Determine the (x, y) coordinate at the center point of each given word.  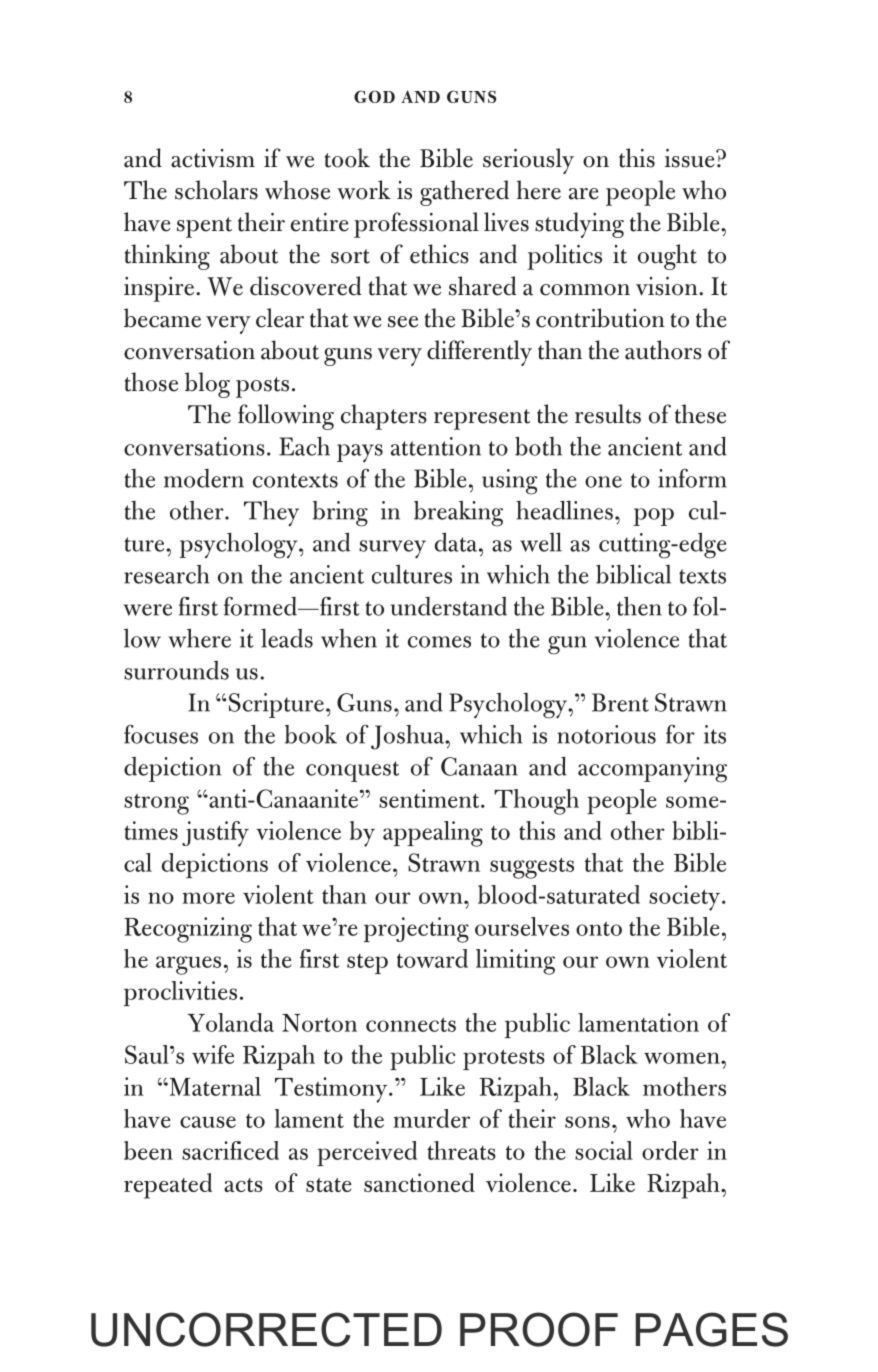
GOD (374, 96)
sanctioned (419, 1182)
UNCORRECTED (266, 1329)
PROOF (539, 1329)
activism (213, 158)
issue (691, 158)
